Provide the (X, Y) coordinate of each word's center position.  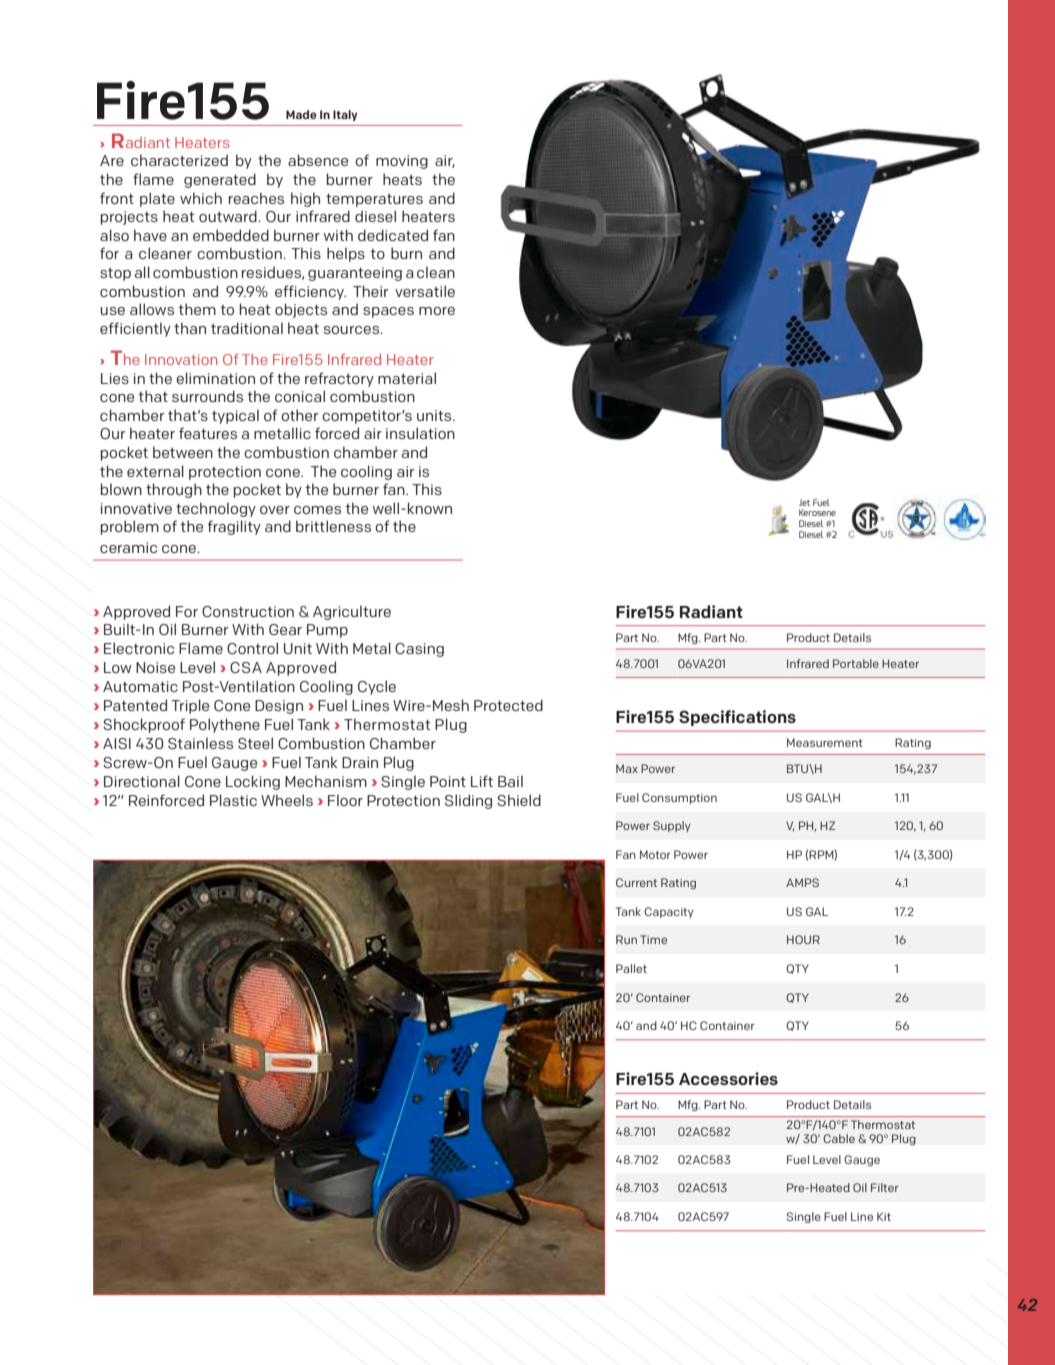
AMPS (802, 882)
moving (402, 162)
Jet (804, 502)
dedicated (393, 235)
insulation (420, 433)
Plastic (233, 800)
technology (216, 509)
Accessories (728, 1078)
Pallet (631, 968)
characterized (179, 160)
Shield (519, 800)
